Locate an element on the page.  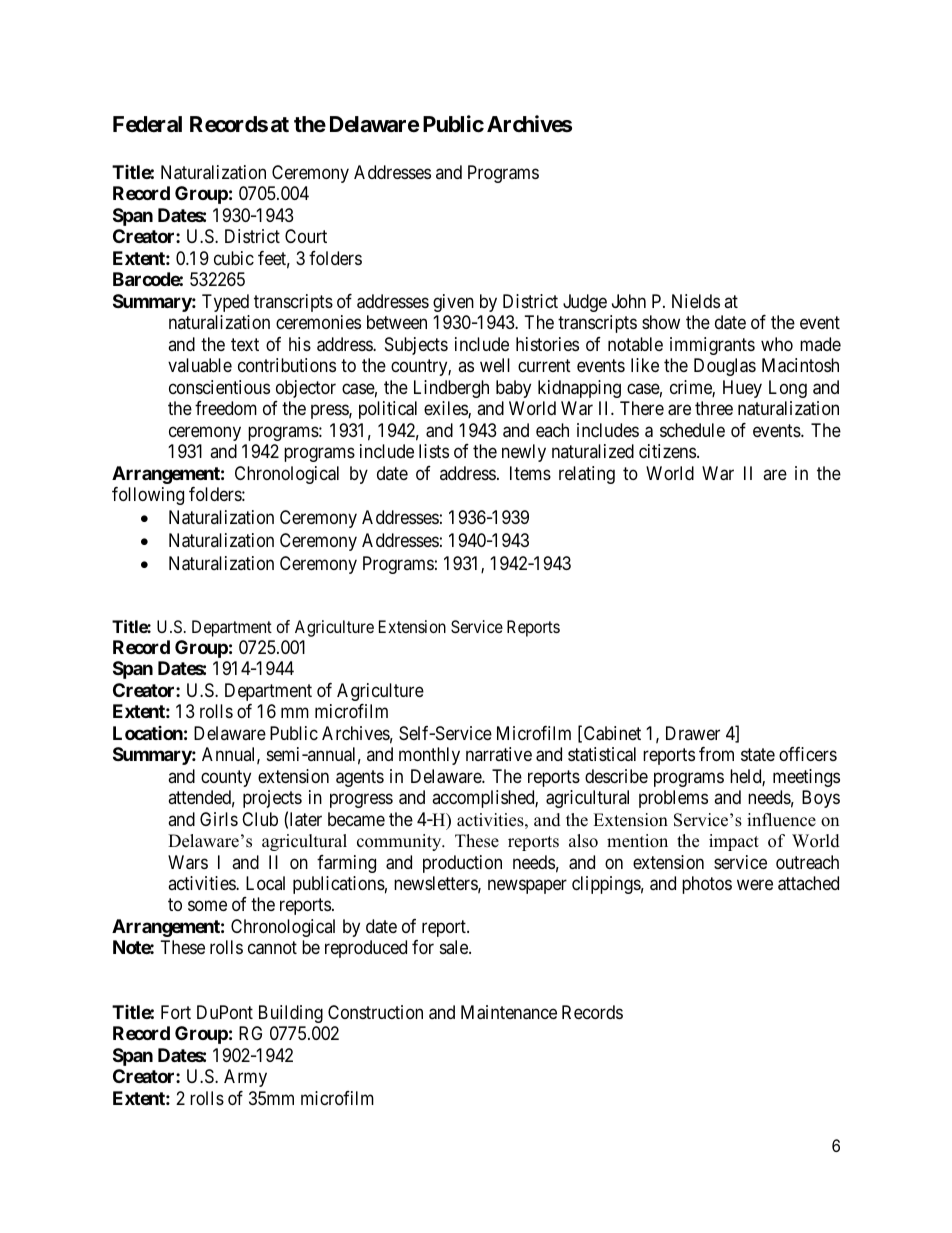
Army is located at coordinates (245, 1078).
